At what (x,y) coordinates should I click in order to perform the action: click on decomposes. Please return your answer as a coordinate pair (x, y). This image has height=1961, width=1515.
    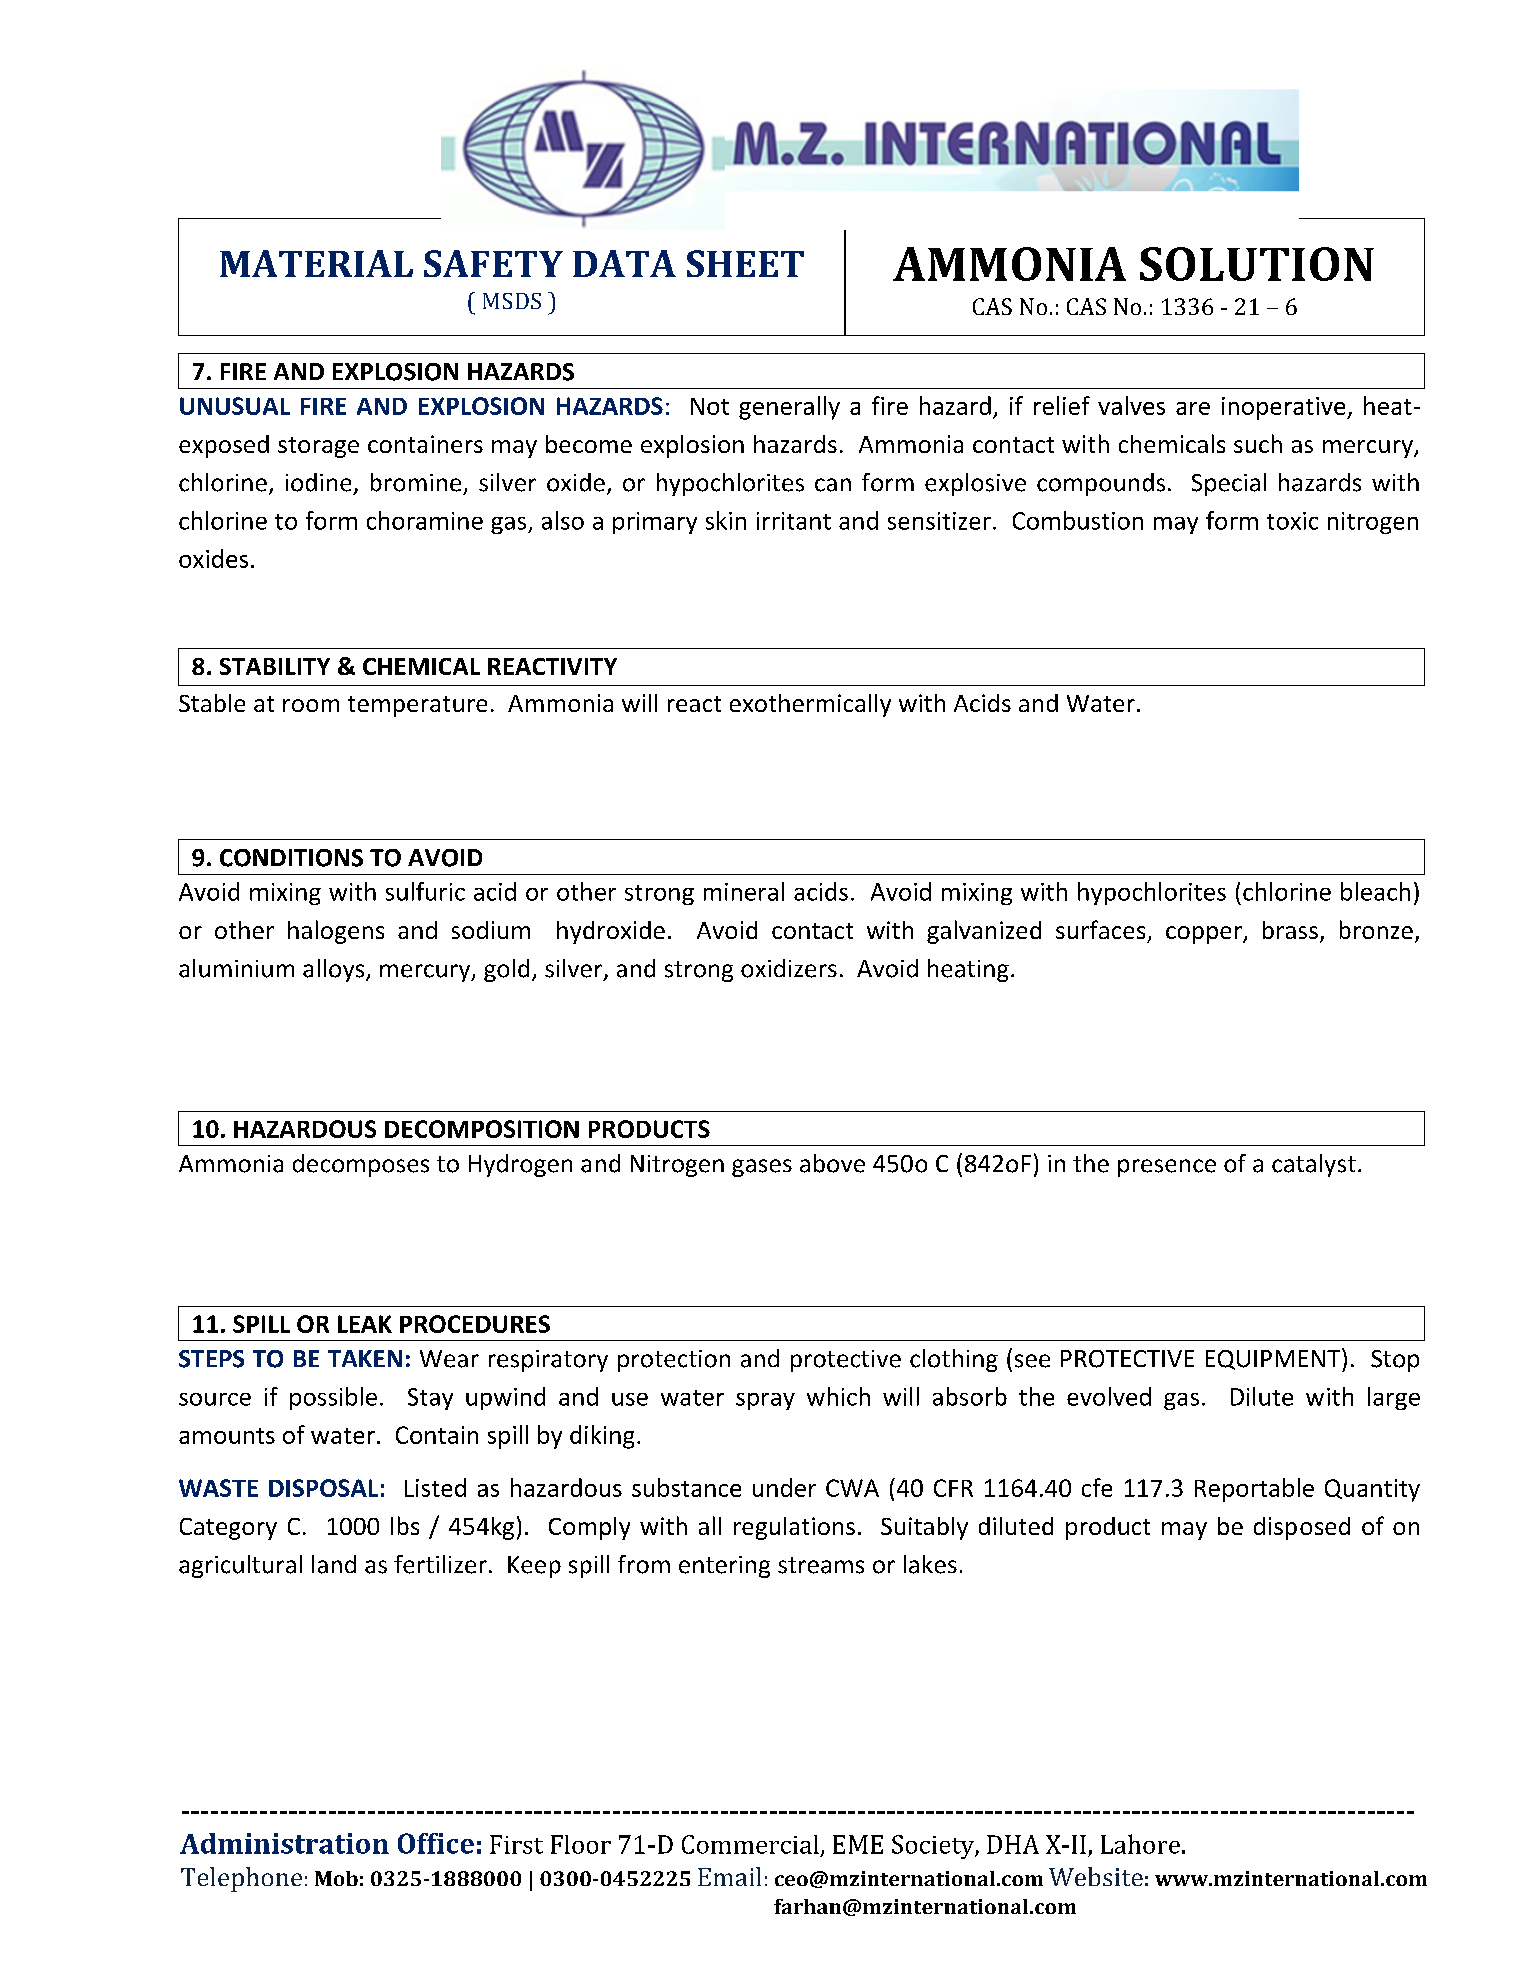
    Looking at the image, I should click on (361, 1165).
